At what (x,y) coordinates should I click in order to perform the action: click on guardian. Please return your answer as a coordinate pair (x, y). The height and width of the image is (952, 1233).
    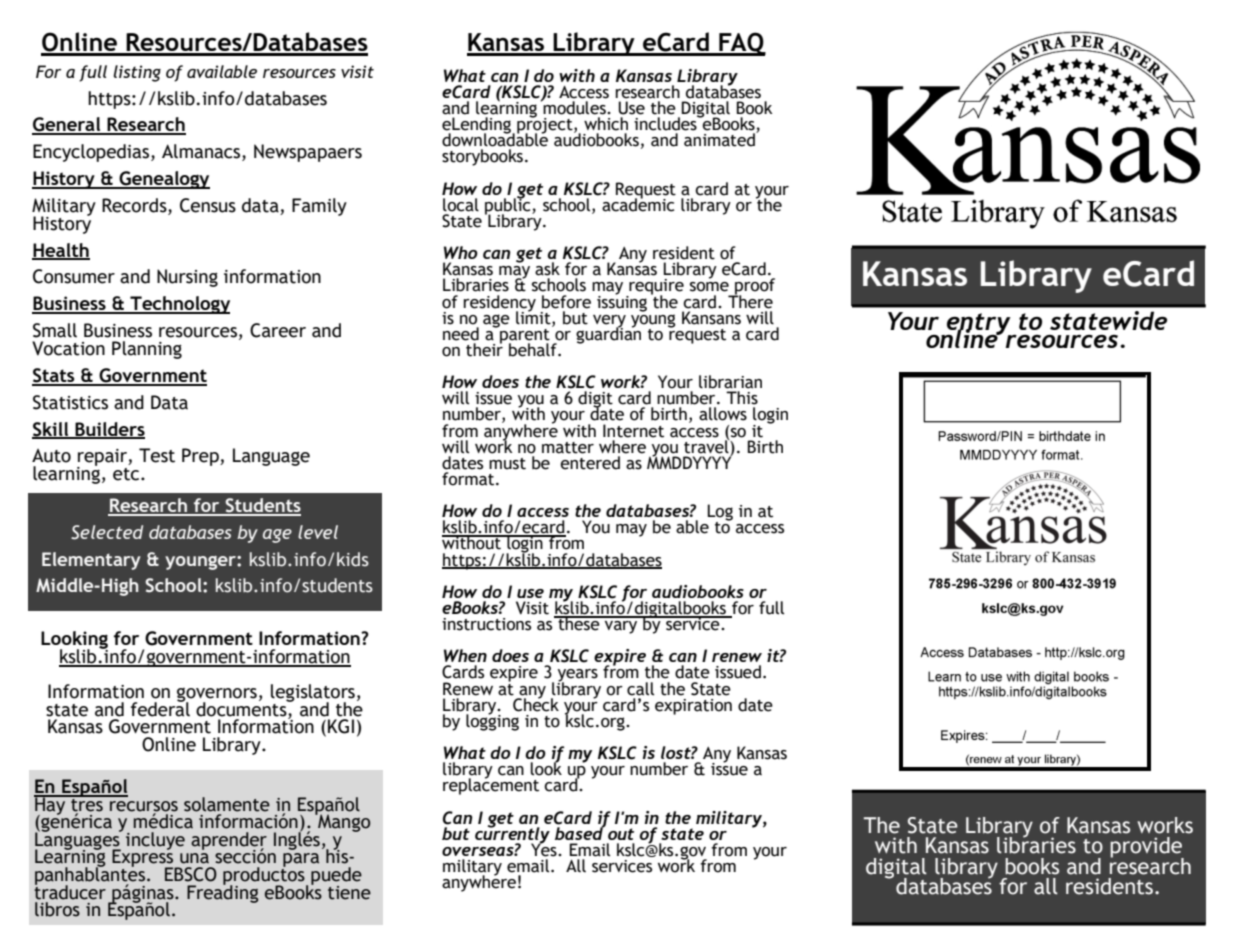
    Looking at the image, I should click on (609, 334).
